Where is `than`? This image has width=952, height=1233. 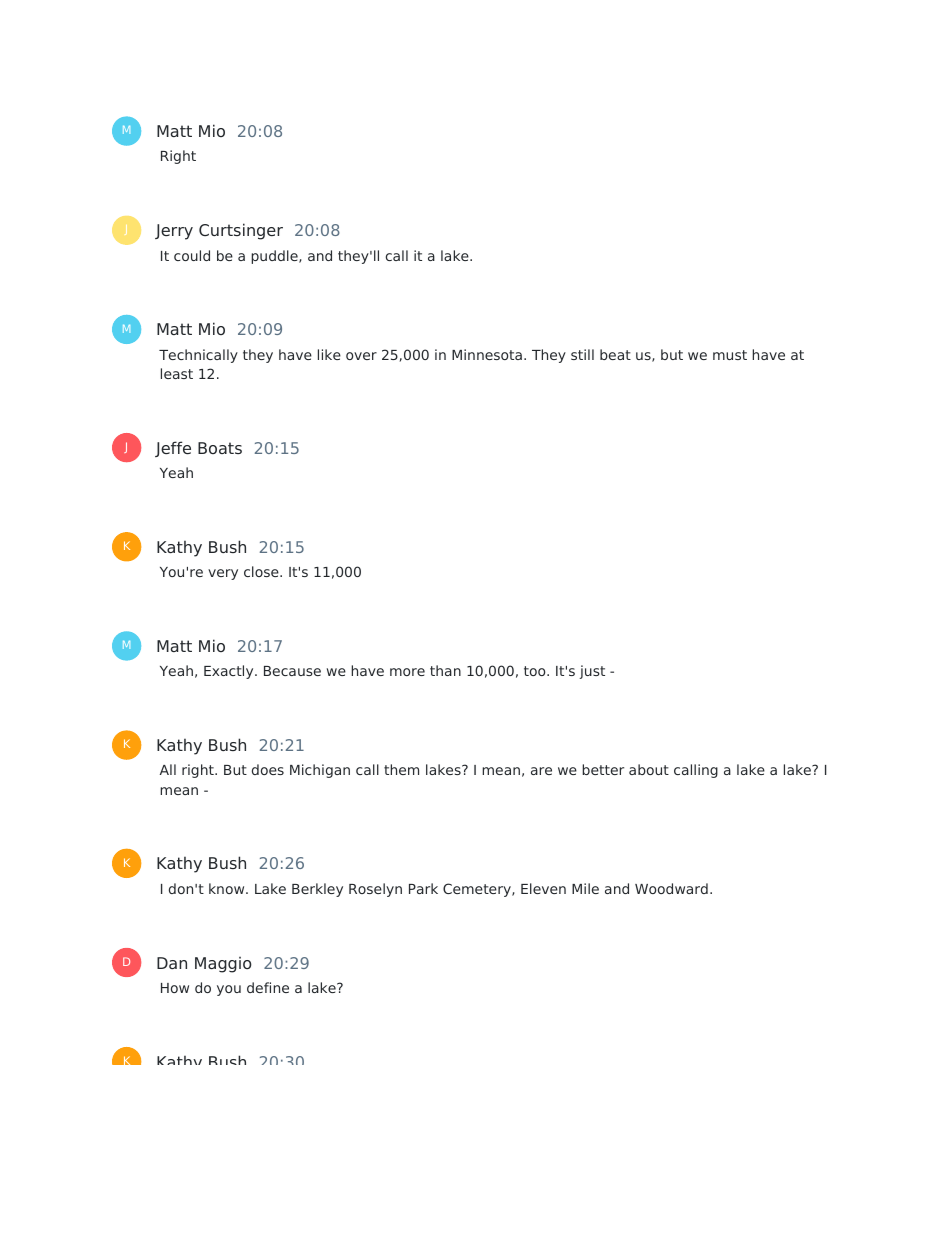 than is located at coordinates (445, 670).
